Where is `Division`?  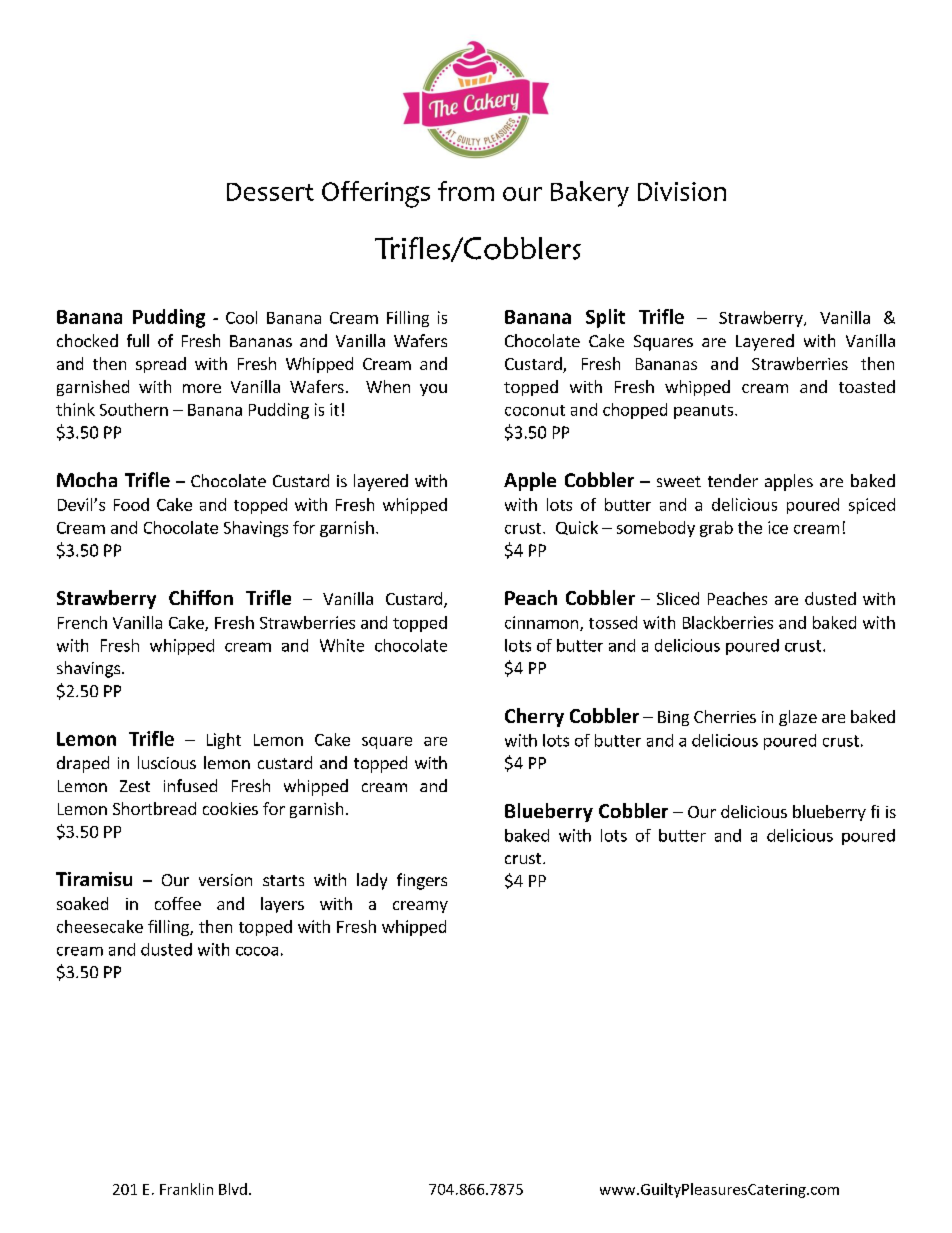
Division is located at coordinates (682, 191).
